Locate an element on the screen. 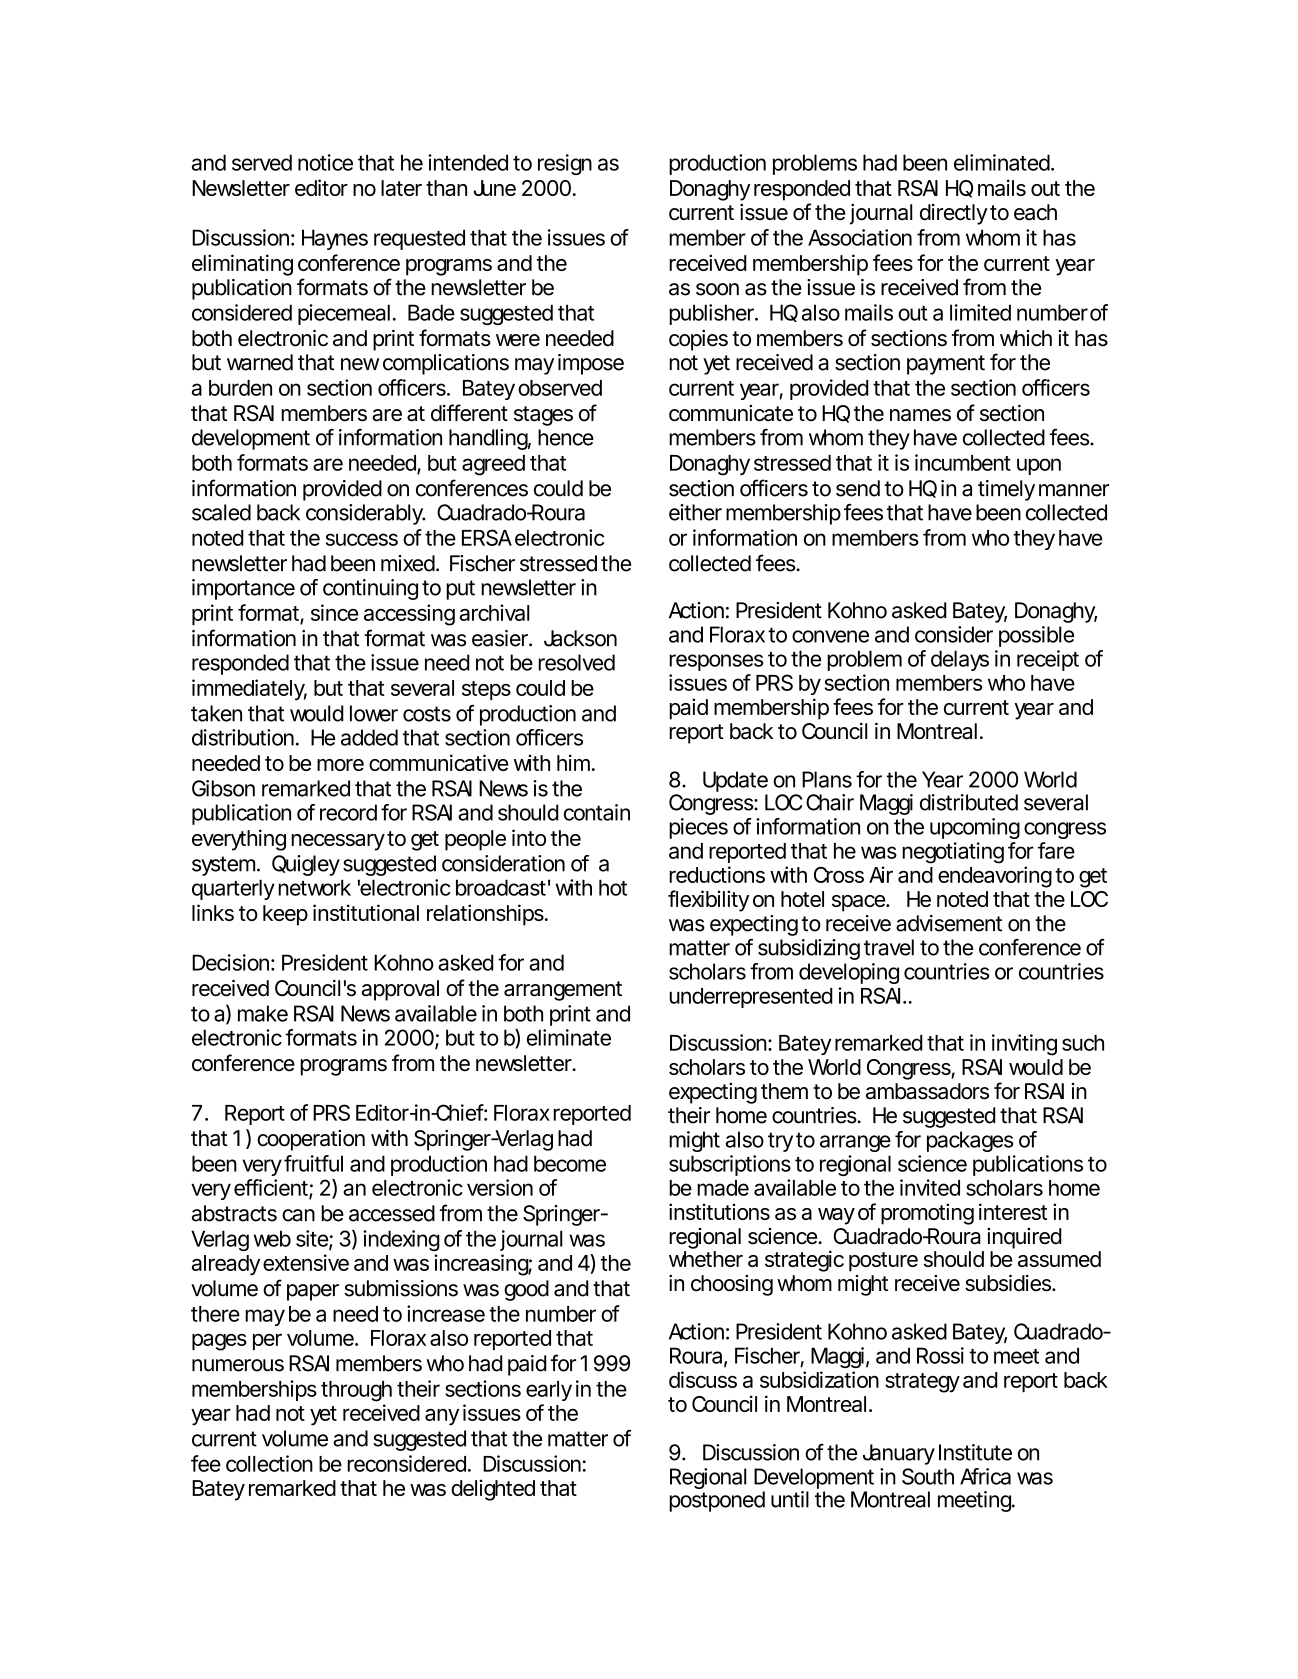 The height and width of the screenshot is (1679, 1298). delays is located at coordinates (960, 660).
